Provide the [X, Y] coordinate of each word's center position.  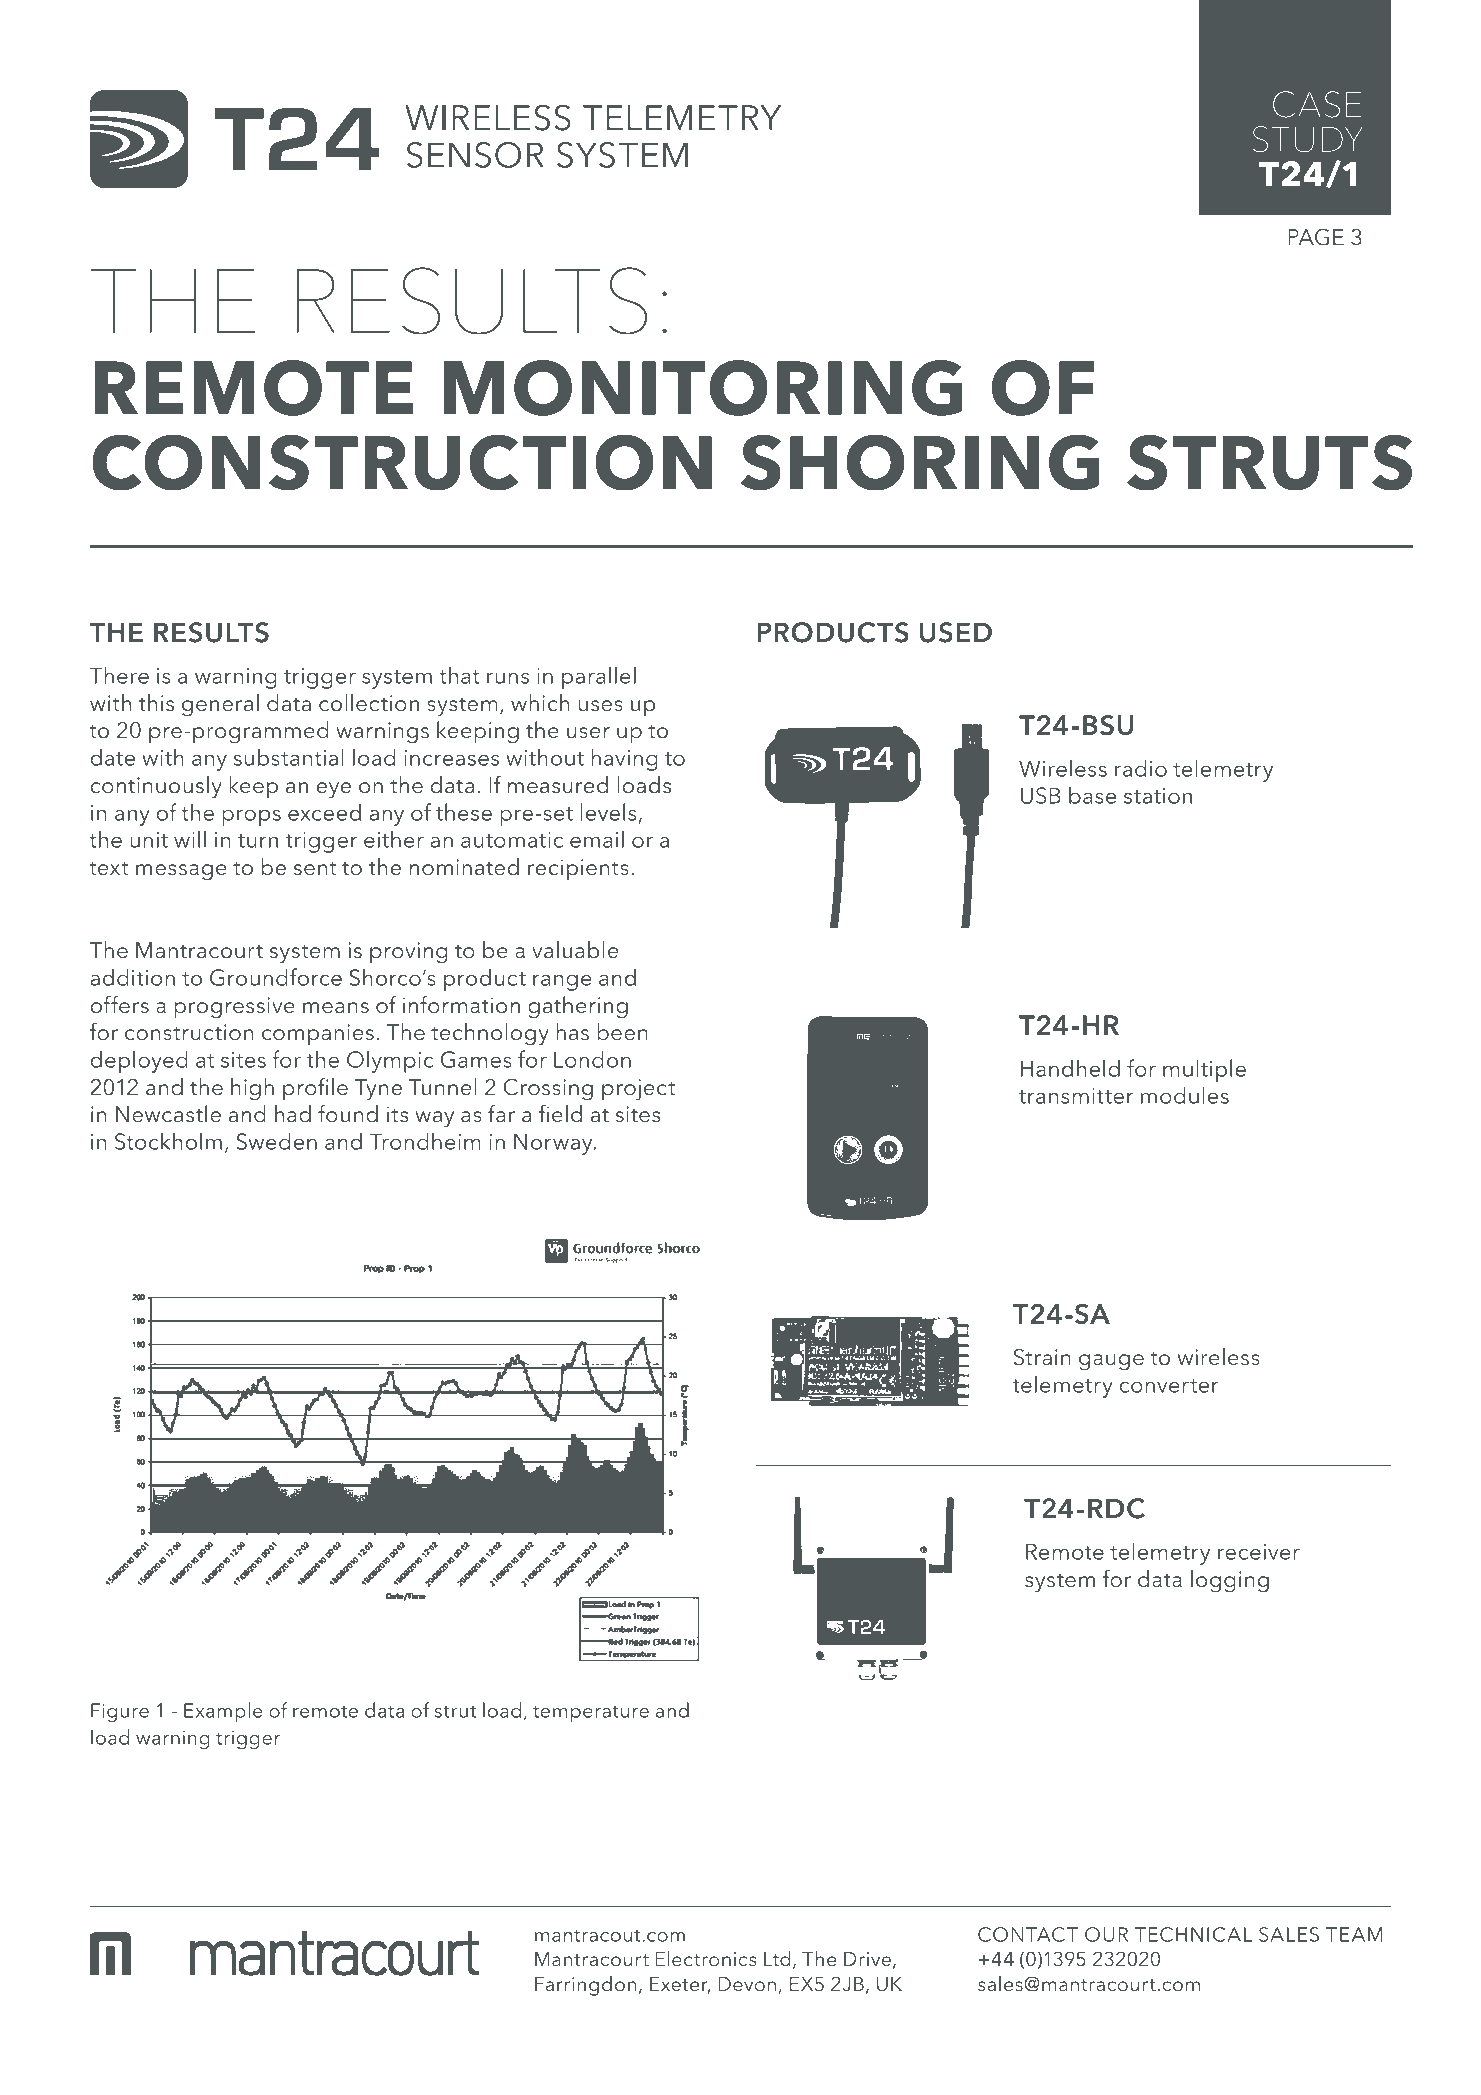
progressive [235, 1008]
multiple [1204, 1070]
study [1307, 139]
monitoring [703, 388]
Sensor [475, 155]
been [622, 1031]
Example [223, 1712]
